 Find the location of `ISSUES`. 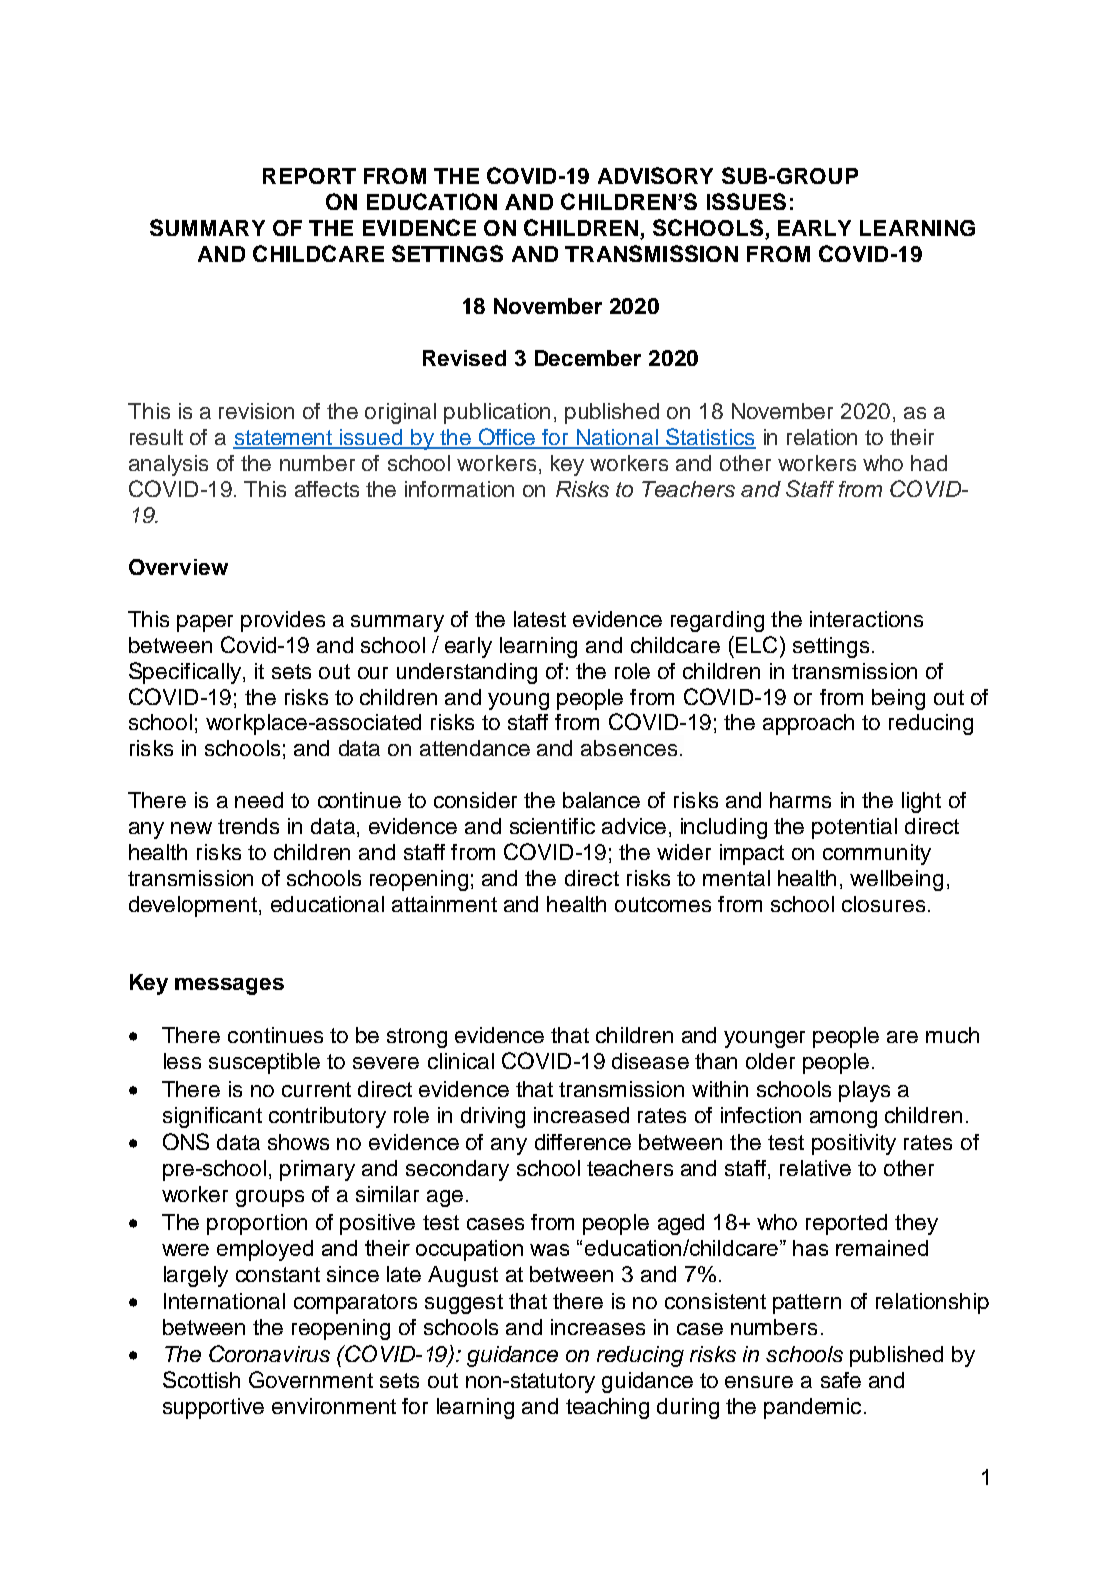

ISSUES is located at coordinates (746, 201).
